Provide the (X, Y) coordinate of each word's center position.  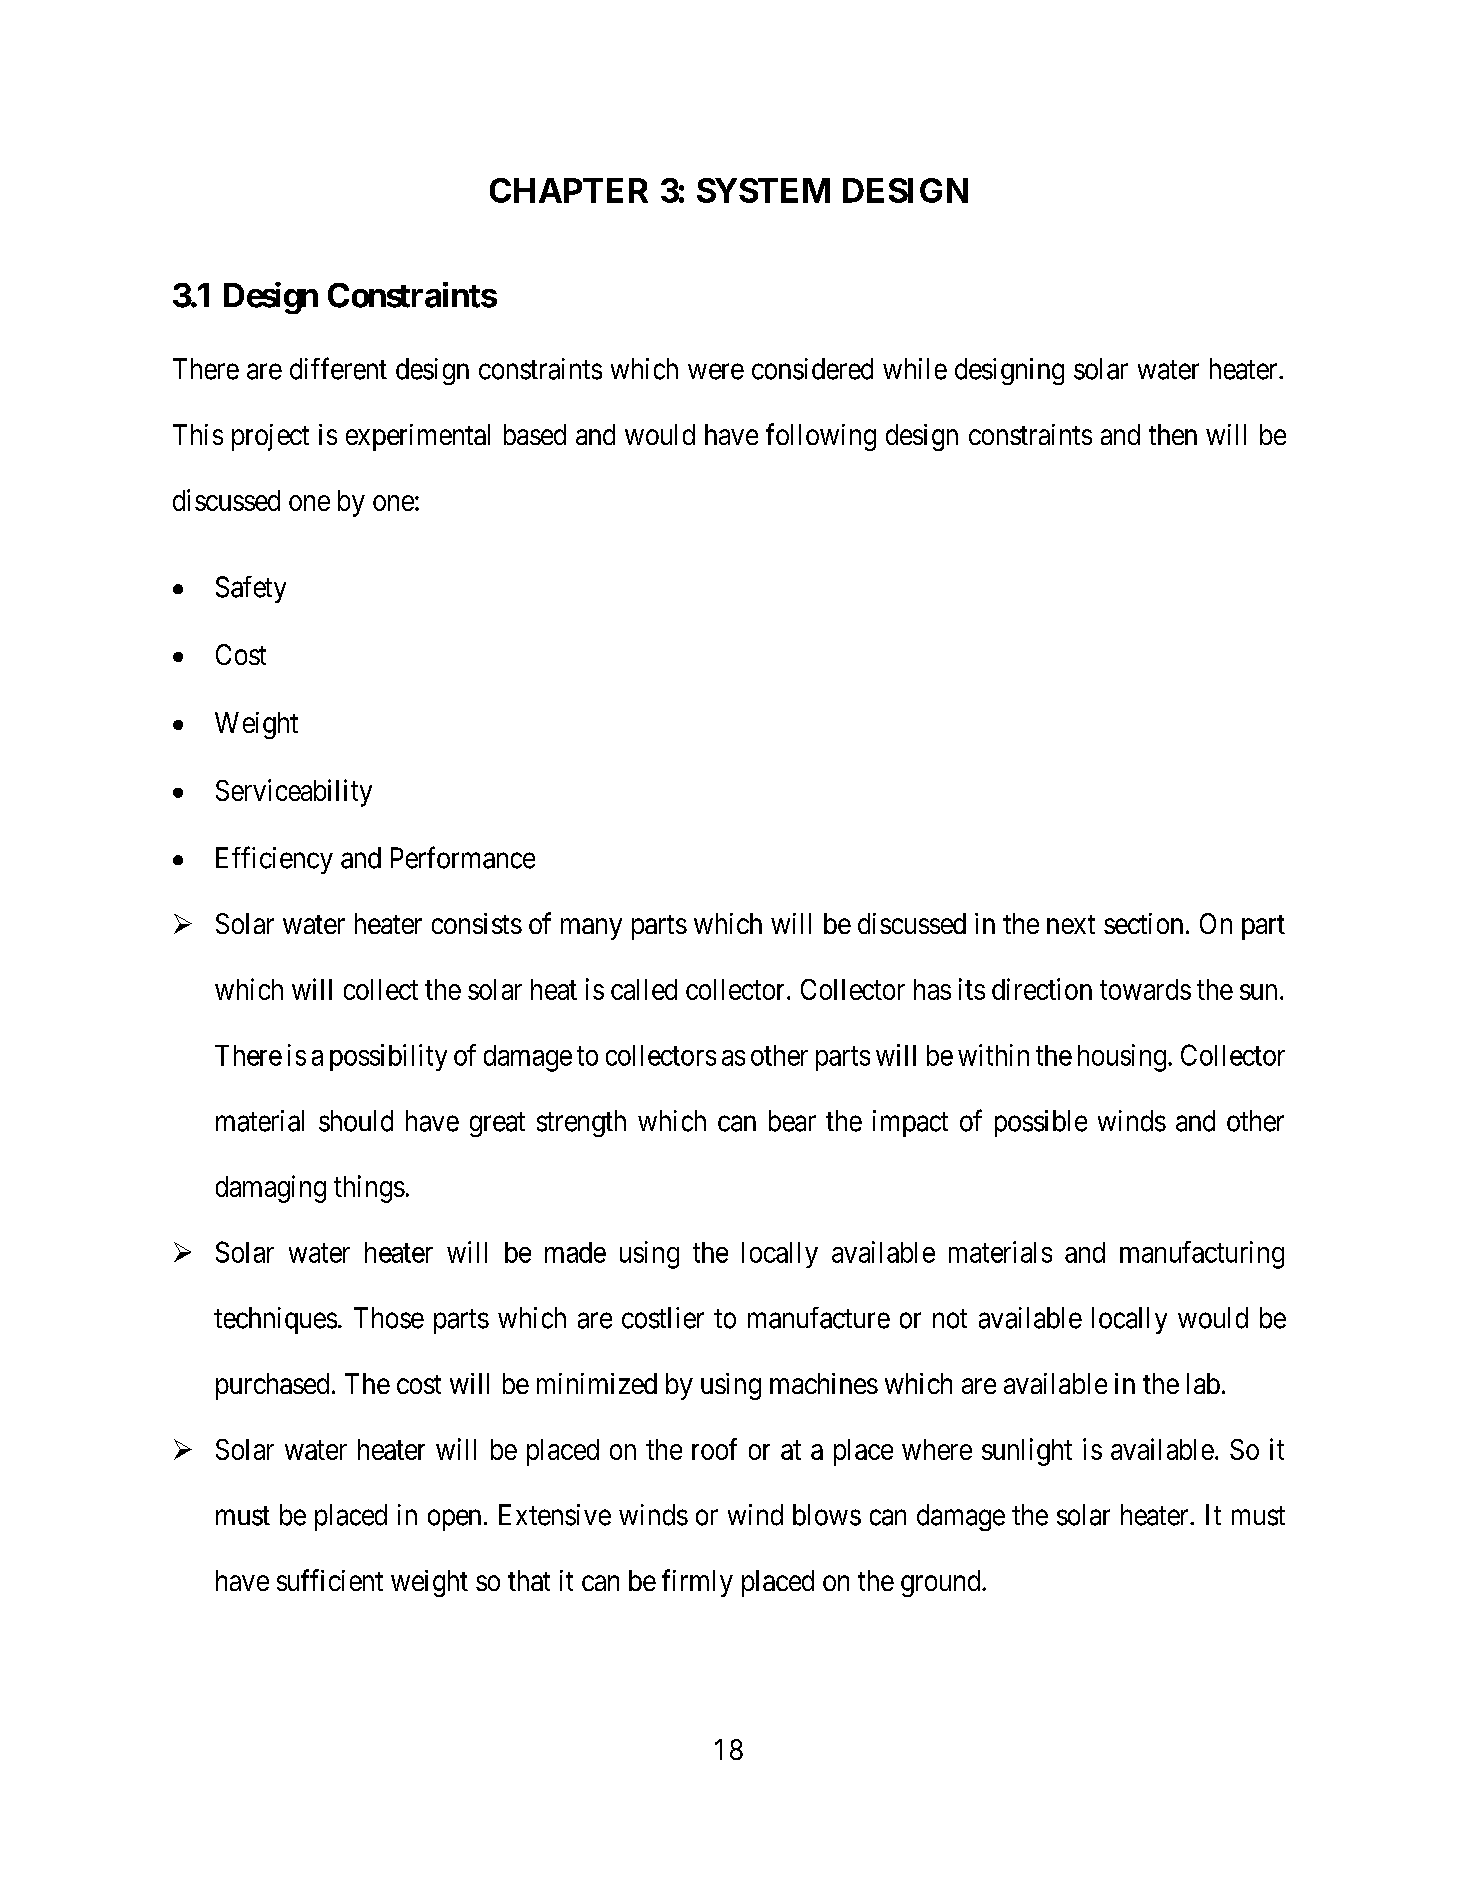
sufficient (330, 1580)
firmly (697, 1583)
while (915, 369)
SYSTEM (763, 190)
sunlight (1027, 1452)
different (338, 368)
